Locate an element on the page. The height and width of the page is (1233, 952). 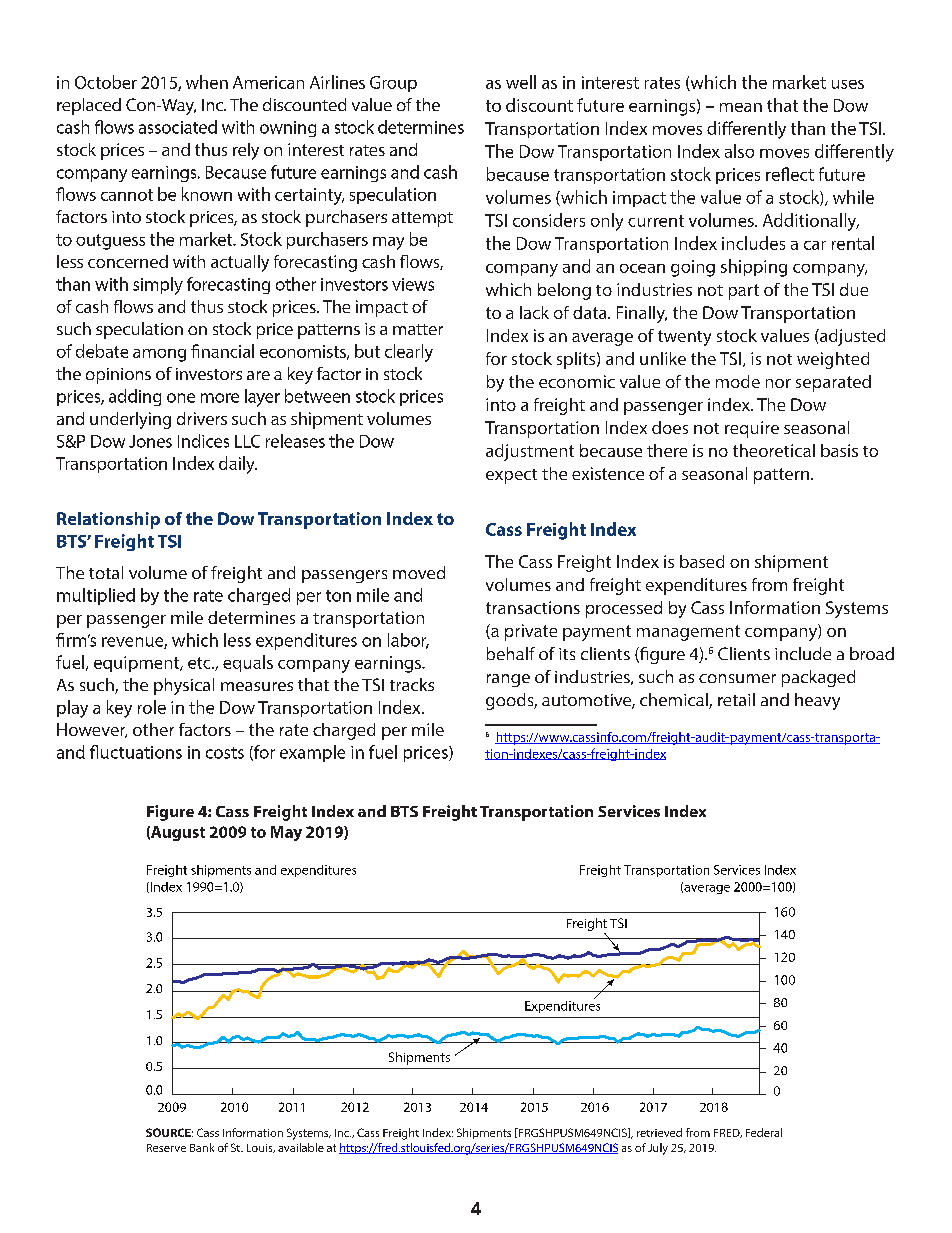
mean is located at coordinates (741, 107).
